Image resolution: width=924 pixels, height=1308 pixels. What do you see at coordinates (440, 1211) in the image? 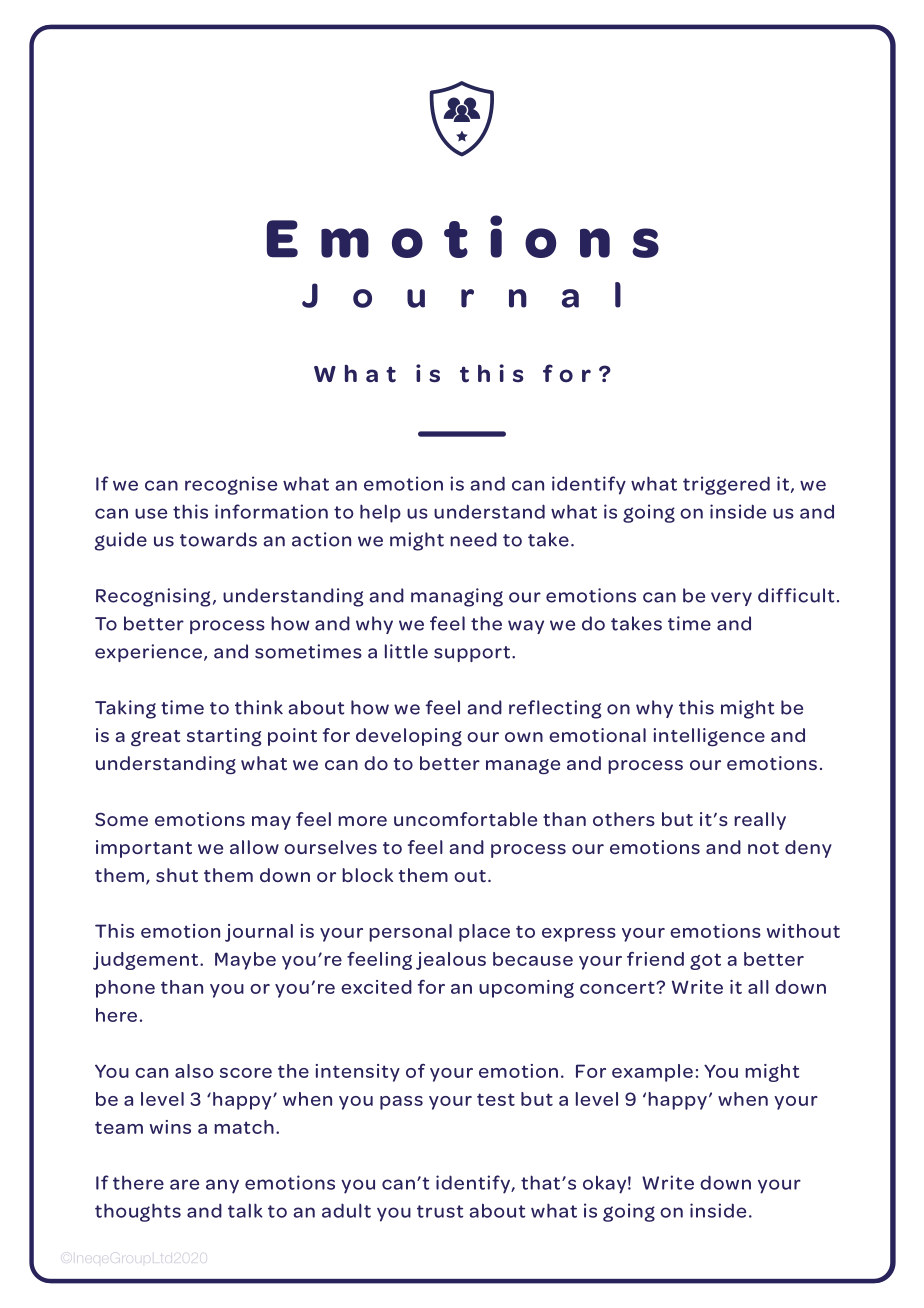
I see `trust` at bounding box center [440, 1211].
